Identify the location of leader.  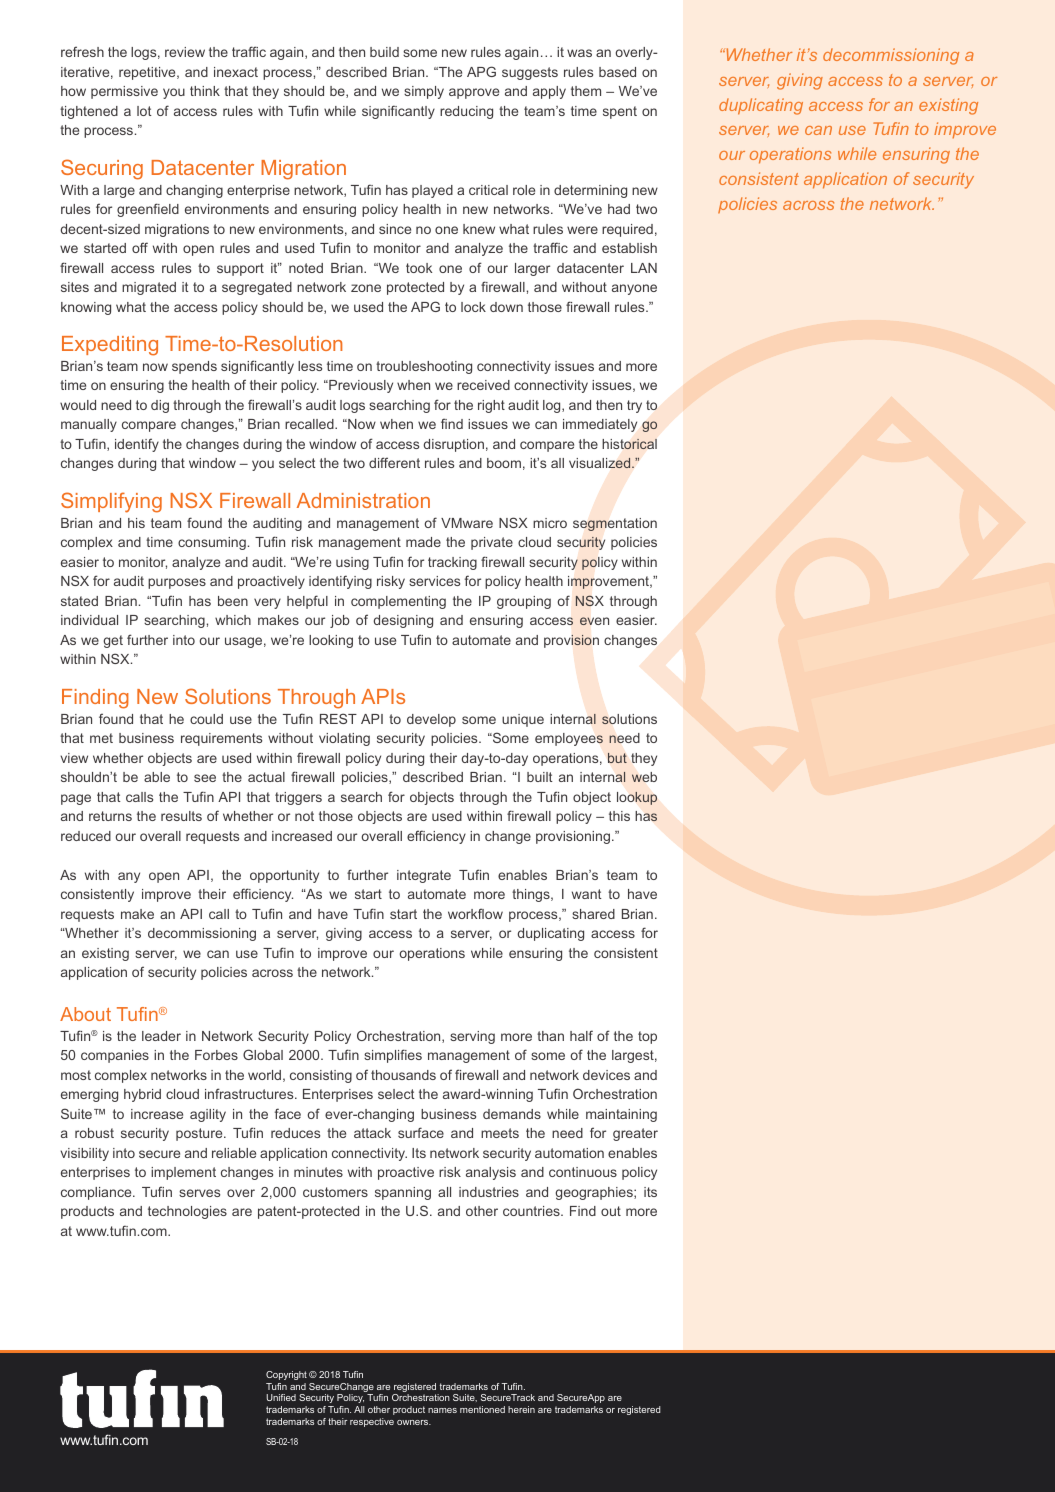
(161, 1036).
